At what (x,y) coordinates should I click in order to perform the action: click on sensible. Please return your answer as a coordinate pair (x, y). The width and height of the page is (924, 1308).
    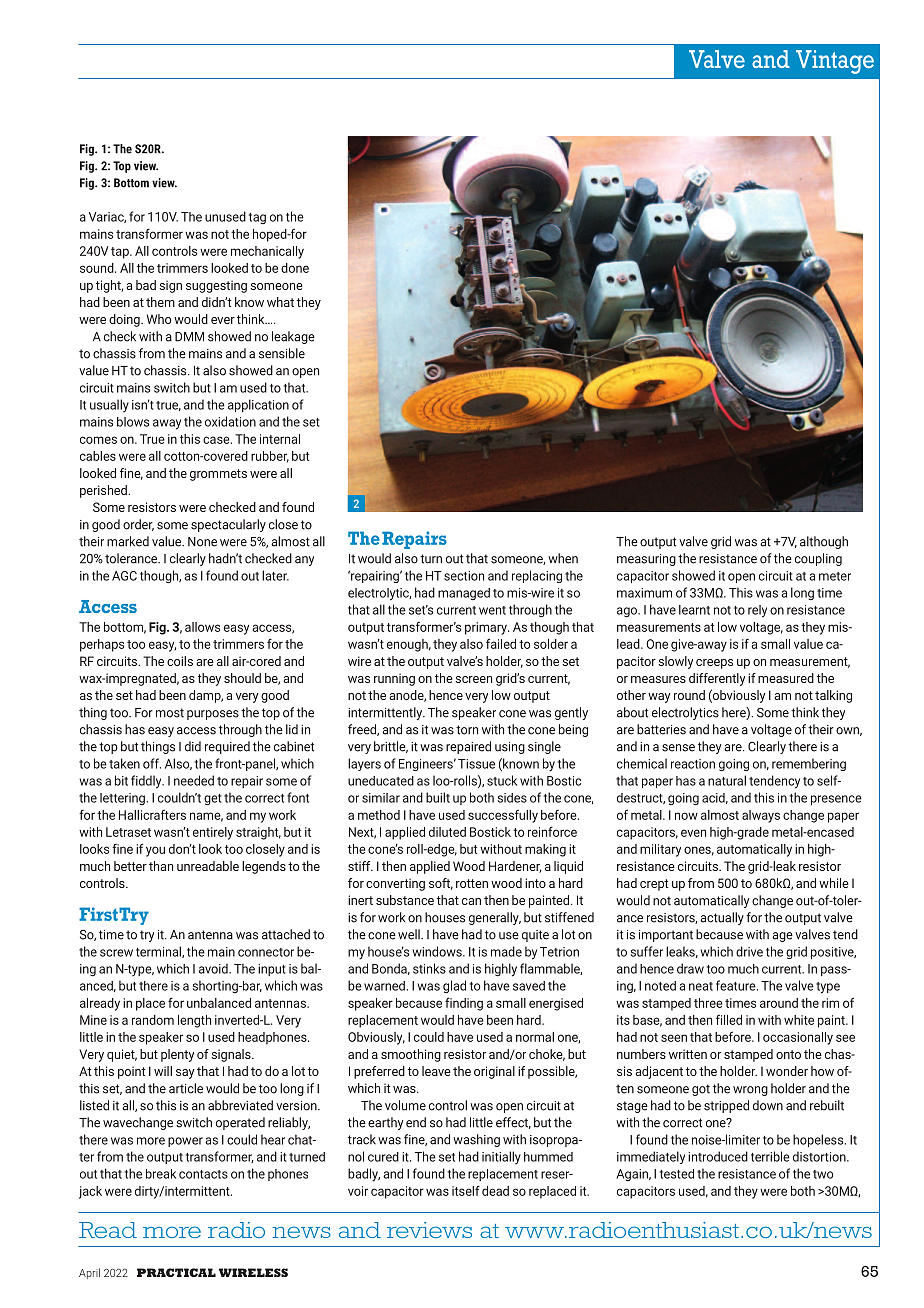
    Looking at the image, I should click on (282, 353).
